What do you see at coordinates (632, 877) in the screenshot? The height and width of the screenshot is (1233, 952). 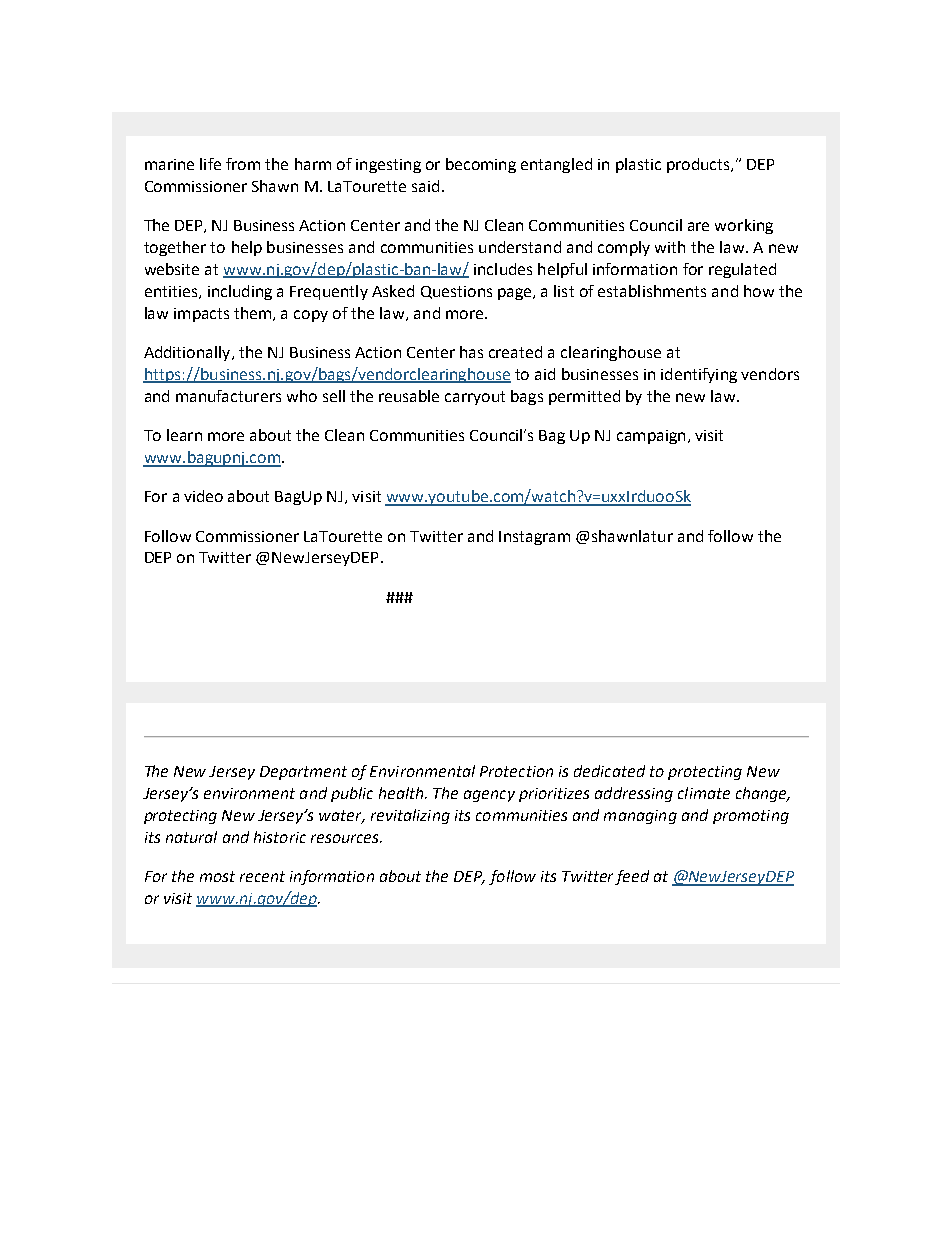 I see `feed` at bounding box center [632, 877].
